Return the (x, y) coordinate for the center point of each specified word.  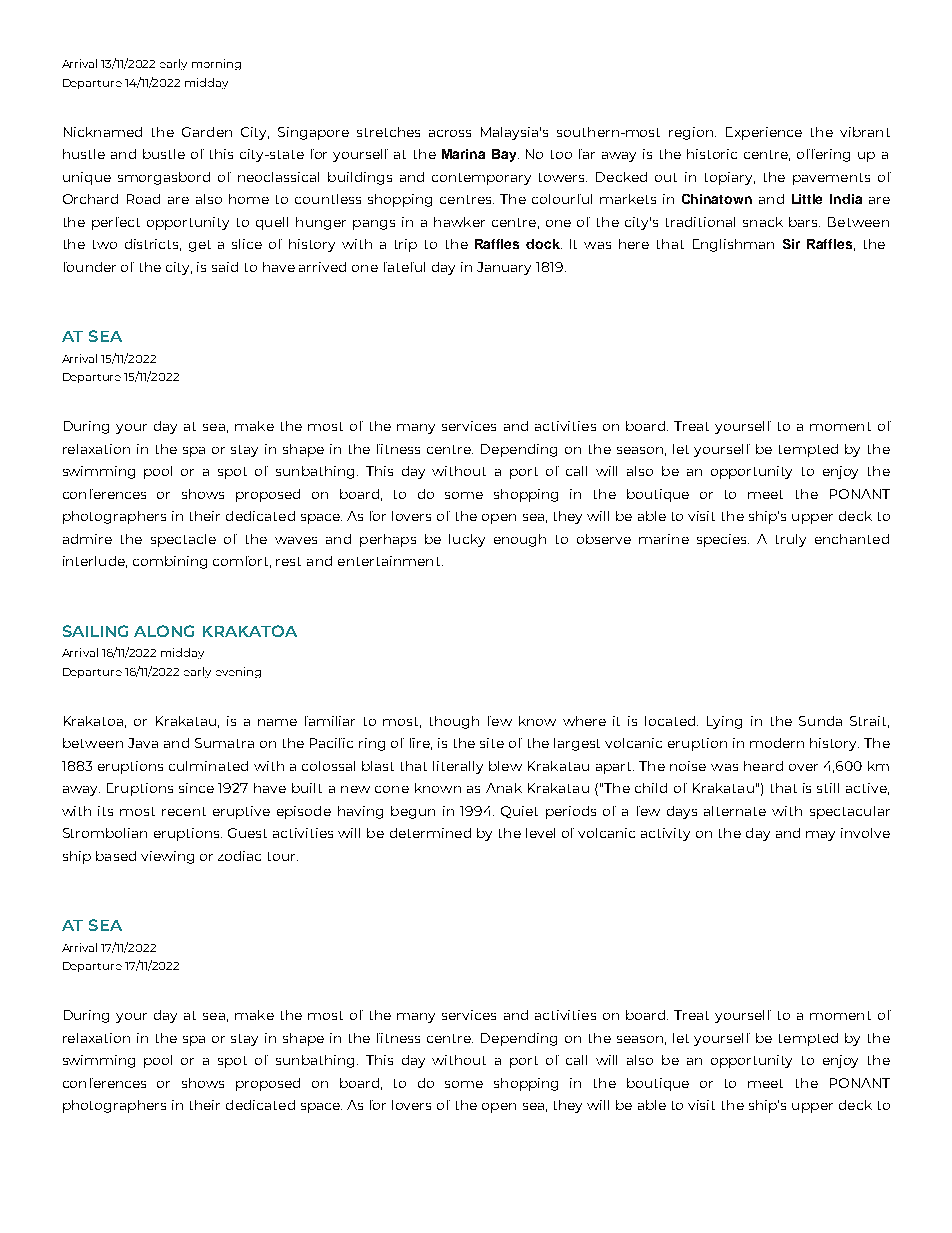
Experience (764, 133)
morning (216, 64)
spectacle (183, 540)
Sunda (820, 721)
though (454, 722)
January (504, 268)
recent (184, 811)
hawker (459, 222)
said (225, 267)
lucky (467, 540)
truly (791, 540)
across (450, 133)
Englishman (733, 245)
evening (238, 672)
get (200, 246)
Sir (791, 244)
